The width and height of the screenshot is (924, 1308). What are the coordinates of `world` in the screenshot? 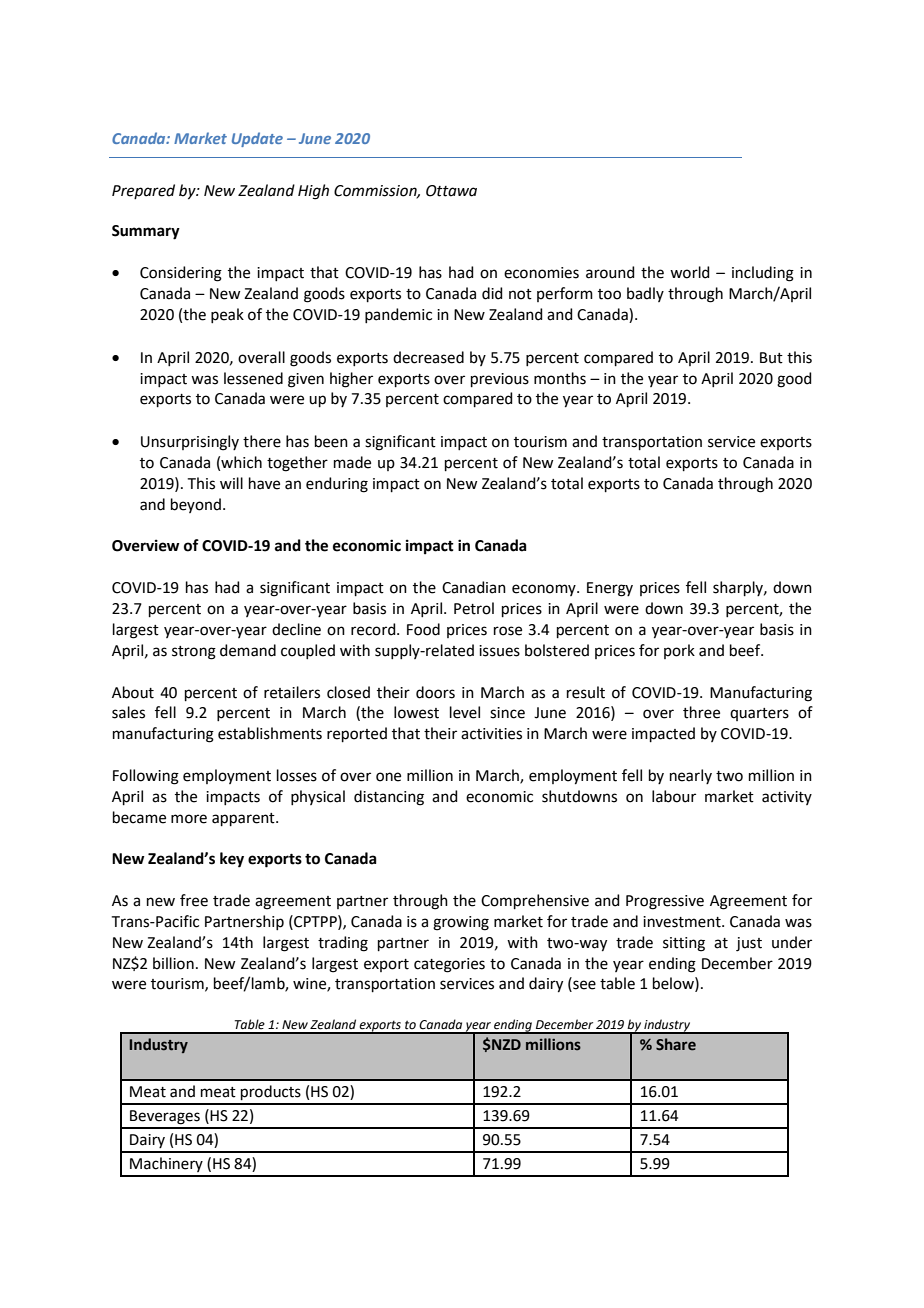 It's located at (690, 272).
